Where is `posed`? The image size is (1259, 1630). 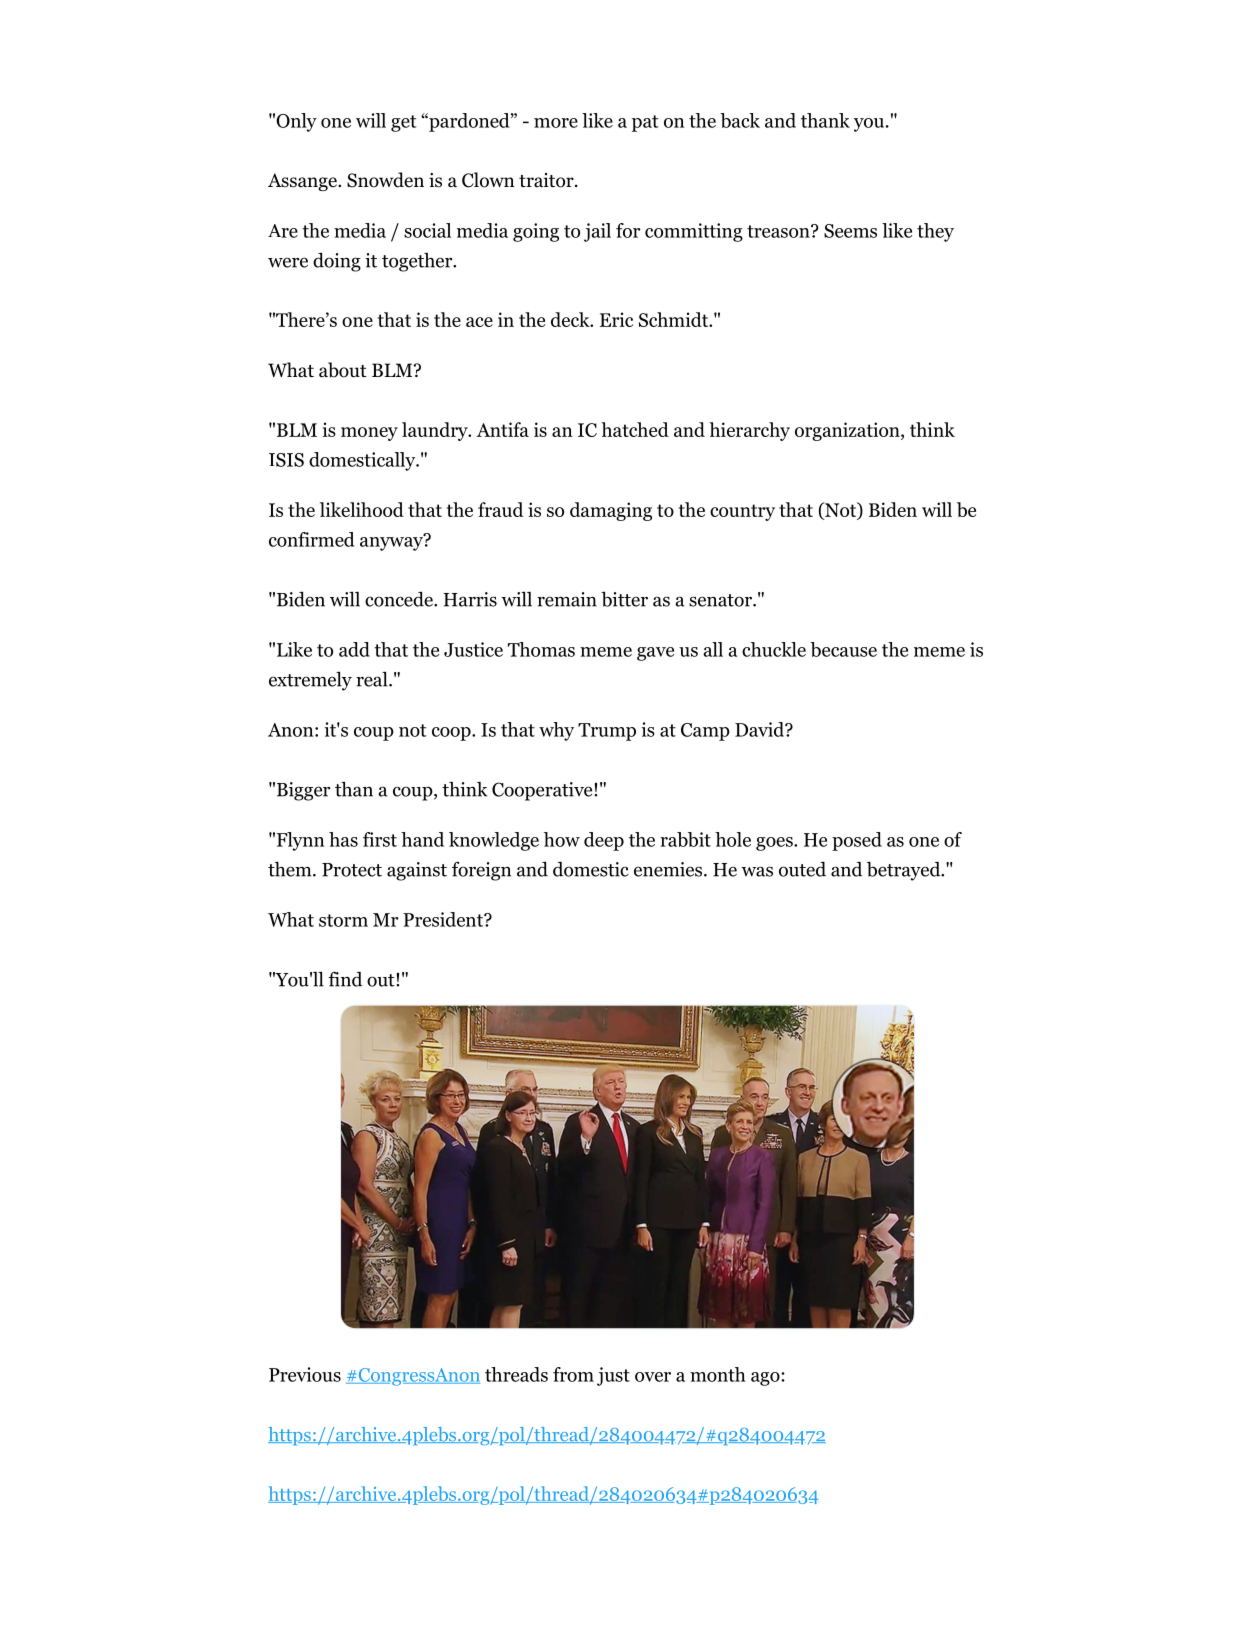 posed is located at coordinates (857, 841).
